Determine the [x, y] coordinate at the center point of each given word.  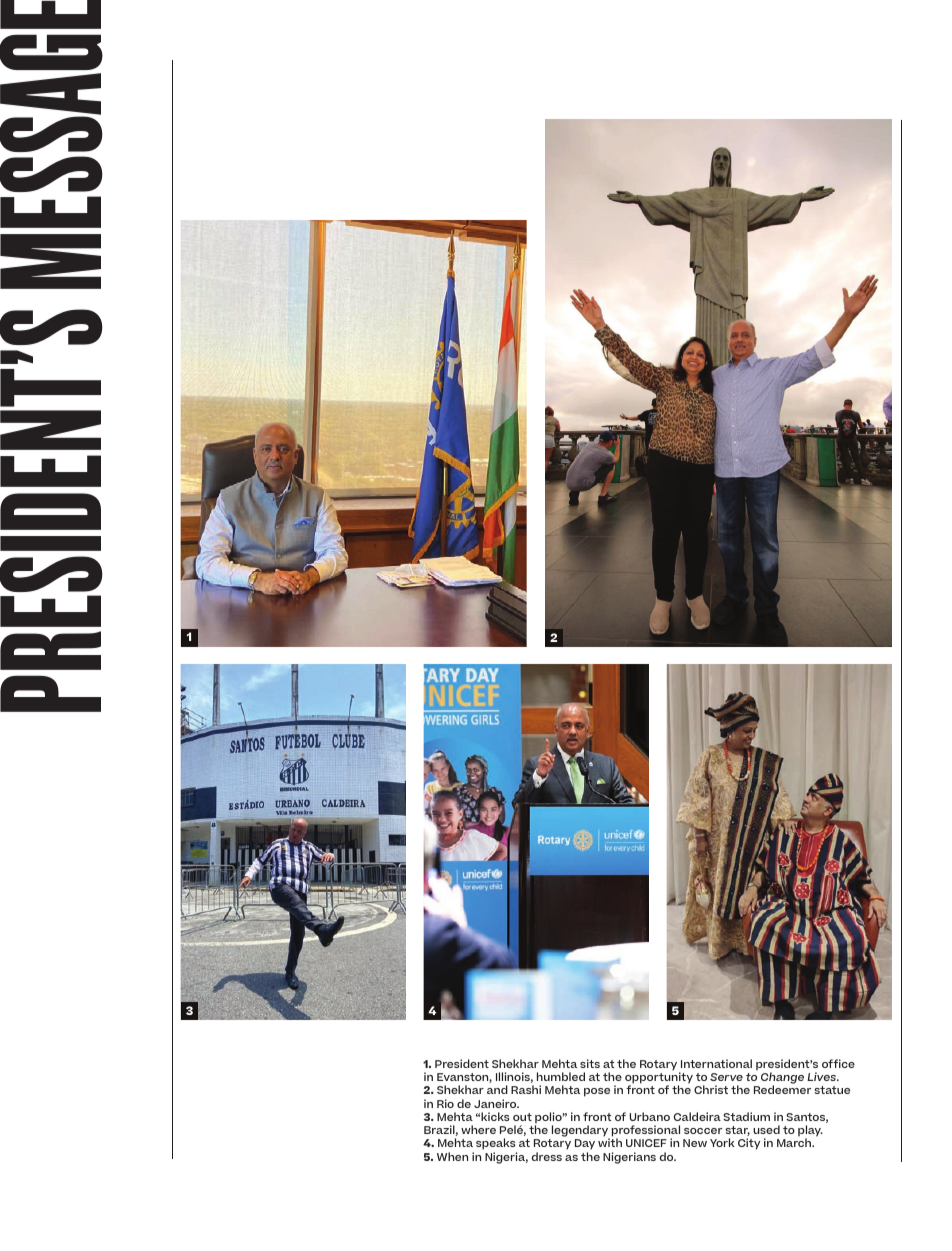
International [716, 1063]
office [838, 1063]
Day [585, 1146]
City [749, 1144]
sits [590, 1063]
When [452, 1156]
